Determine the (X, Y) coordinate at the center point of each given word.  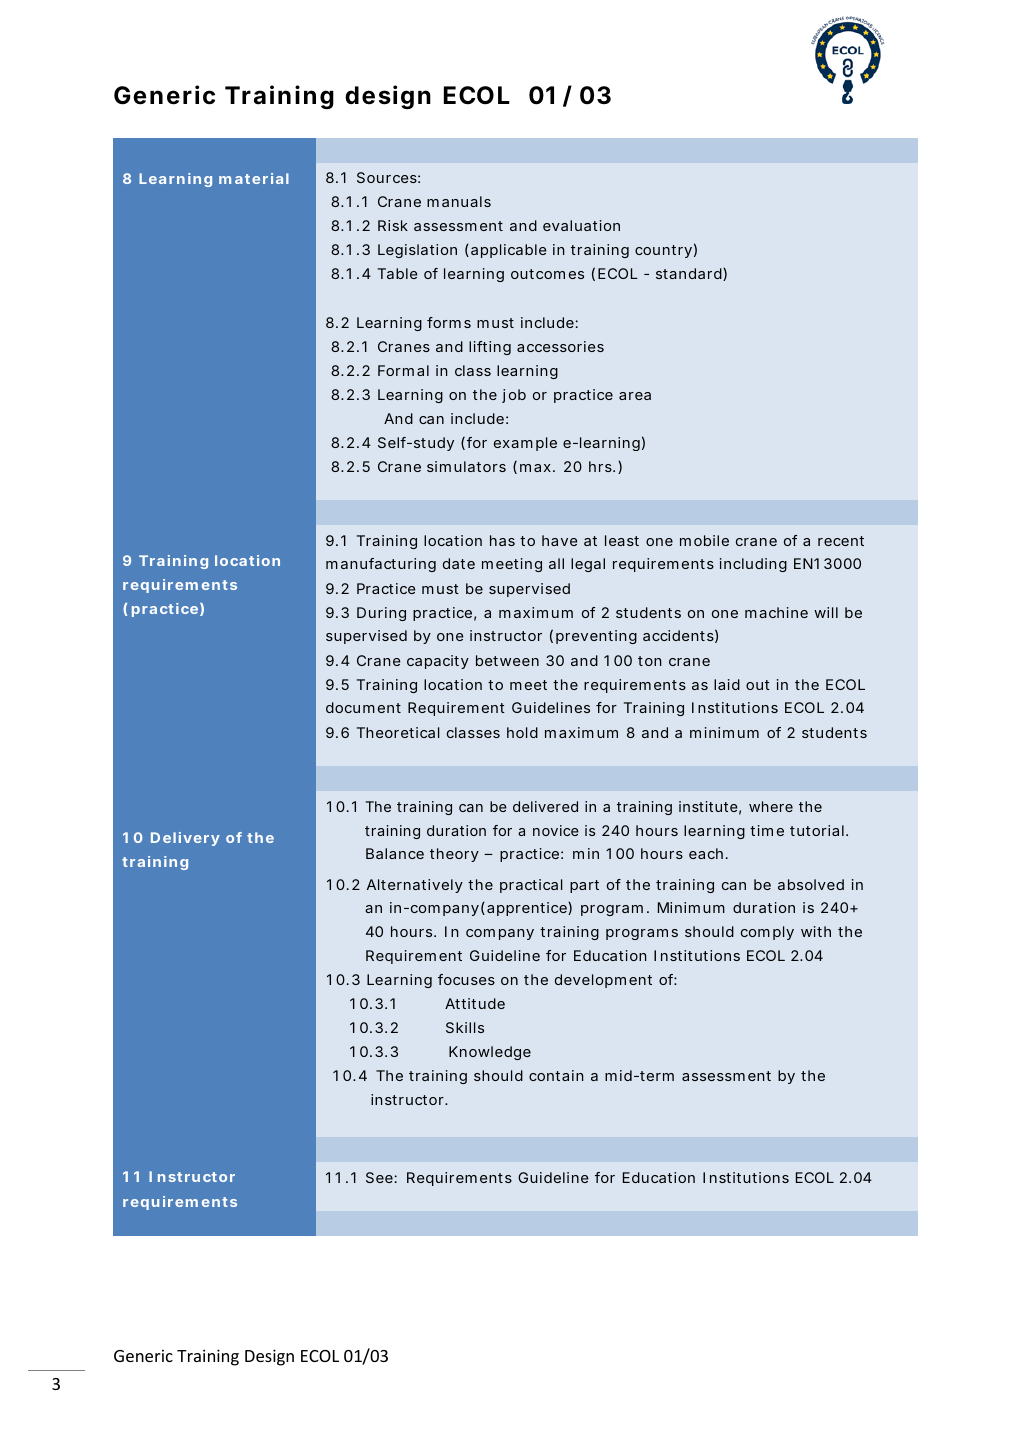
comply (767, 933)
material (254, 178)
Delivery (185, 839)
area (635, 396)
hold (522, 732)
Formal (403, 370)
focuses (466, 979)
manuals (459, 201)
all (556, 563)
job (514, 396)
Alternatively (415, 886)
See (380, 1177)
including (753, 565)
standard (690, 274)
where (771, 806)
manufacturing (381, 565)
